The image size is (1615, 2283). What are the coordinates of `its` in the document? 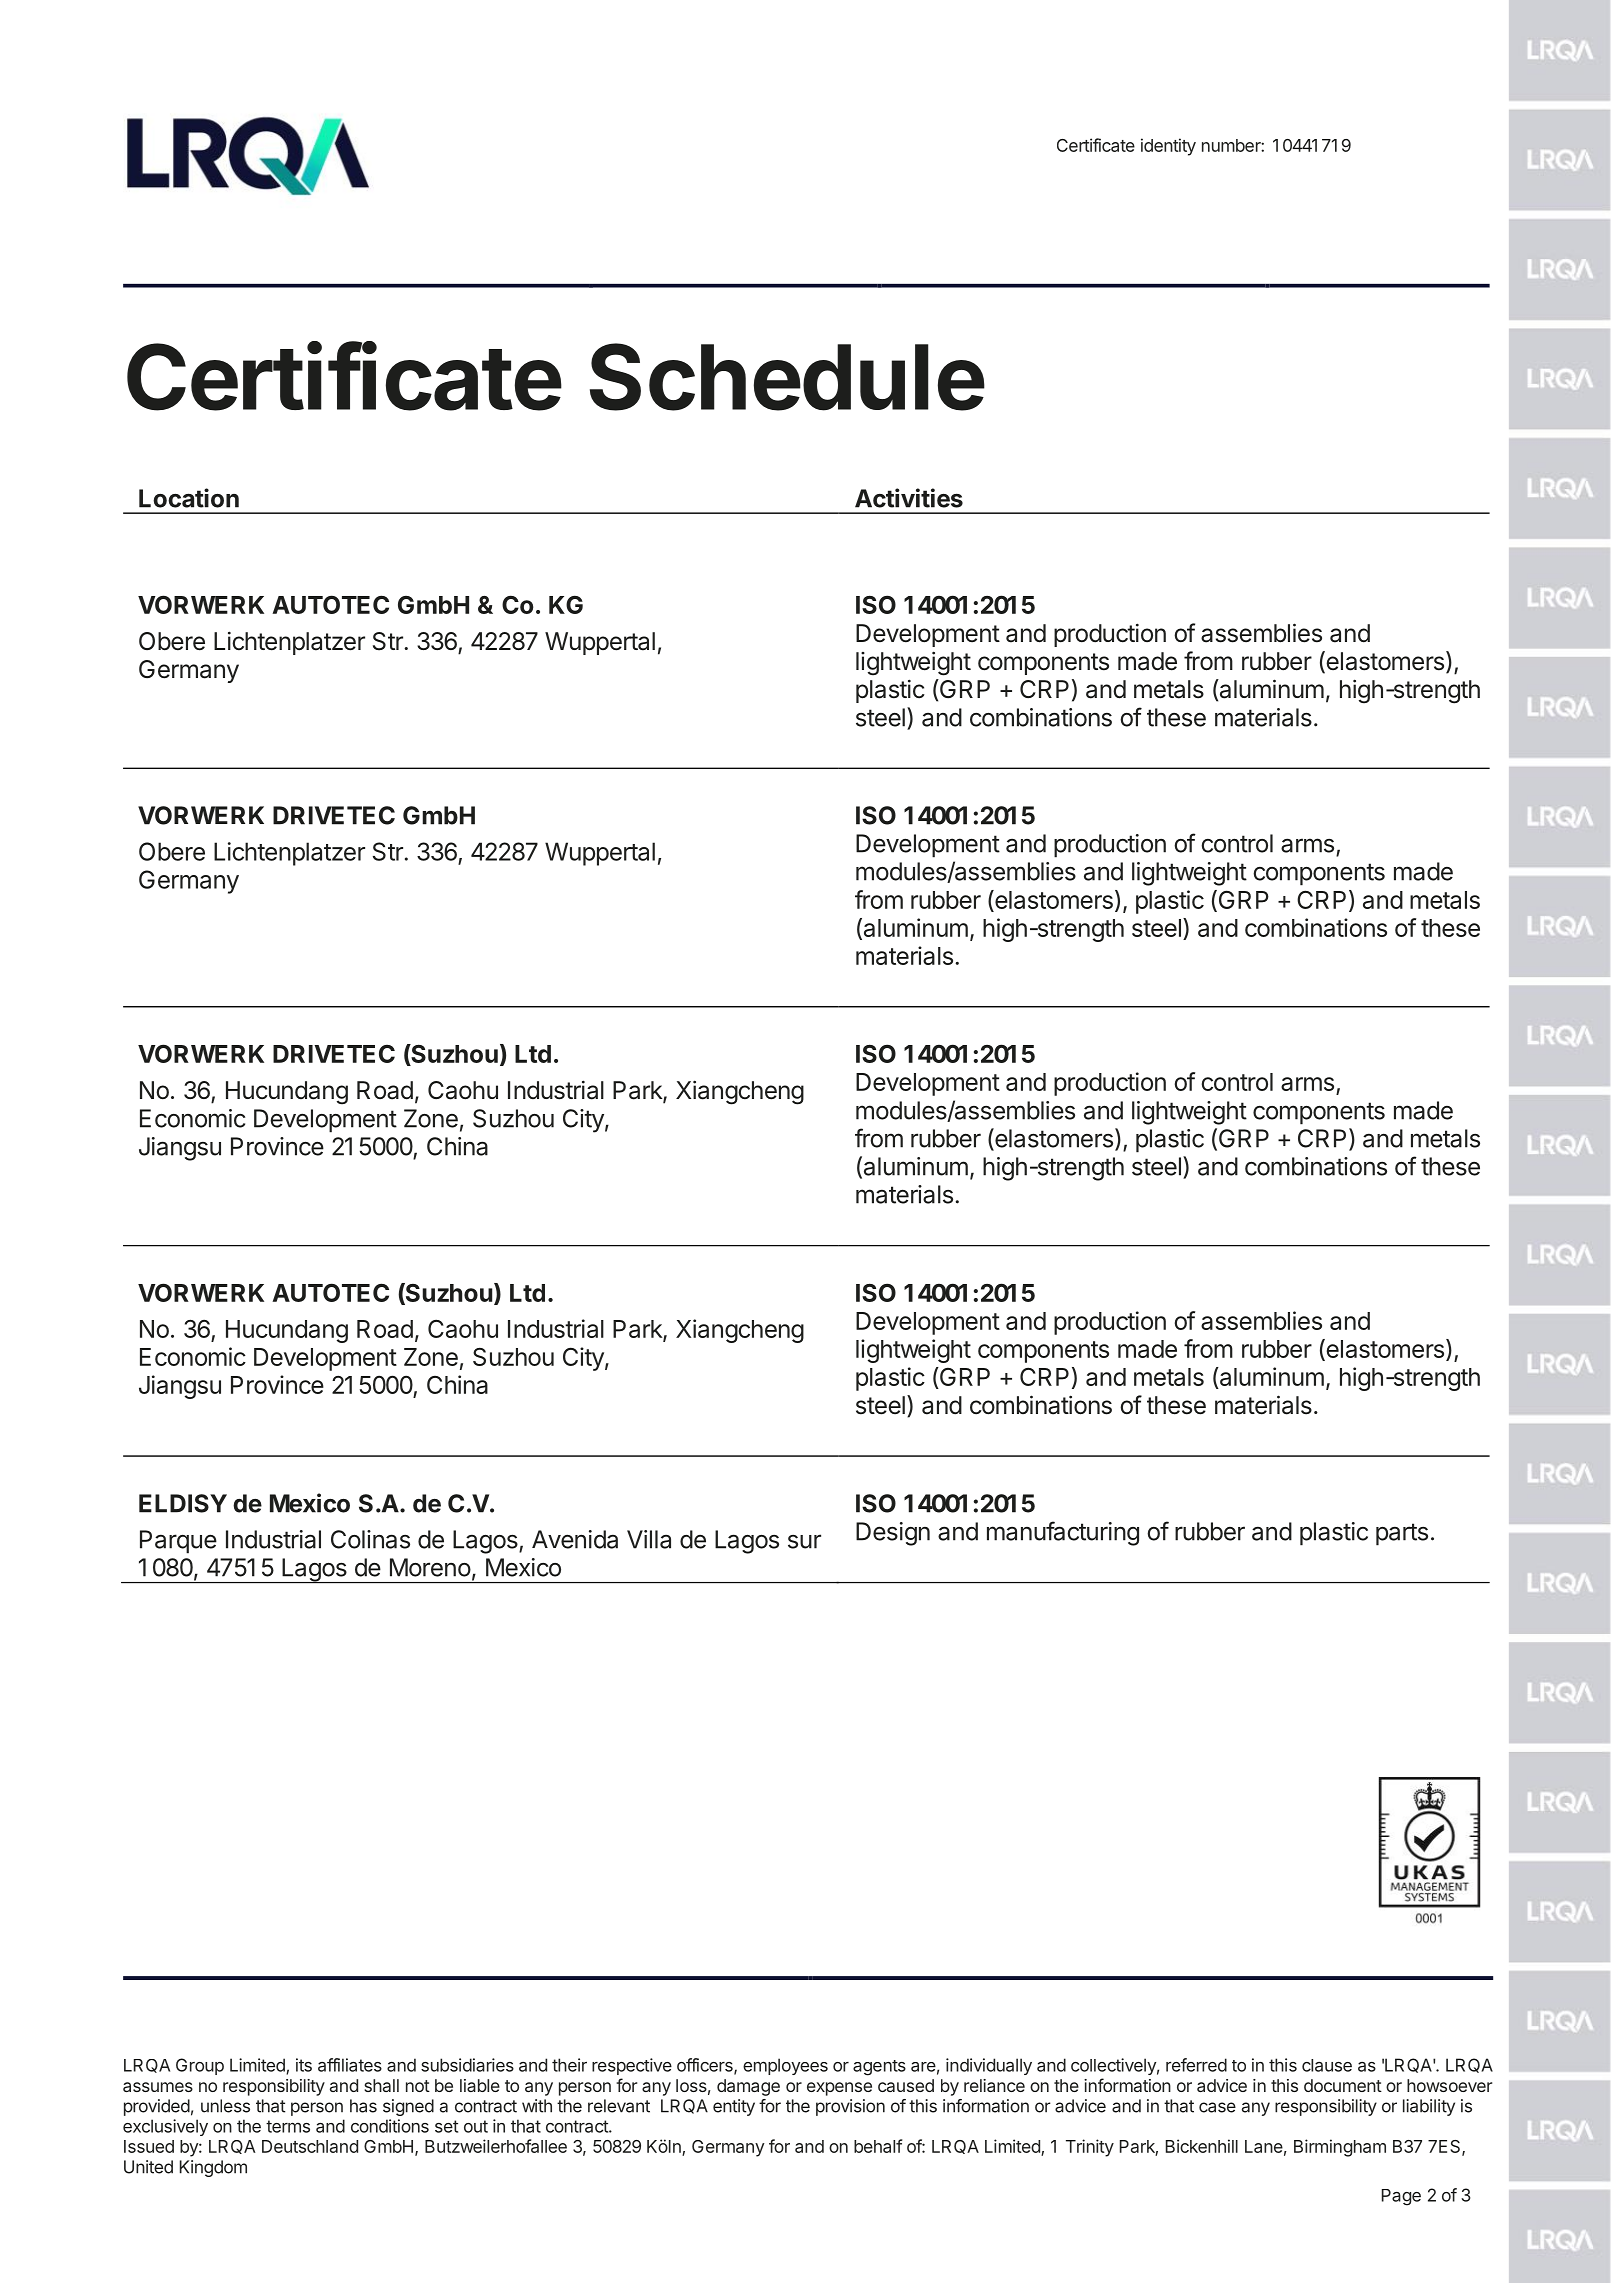 It's located at (304, 2065).
